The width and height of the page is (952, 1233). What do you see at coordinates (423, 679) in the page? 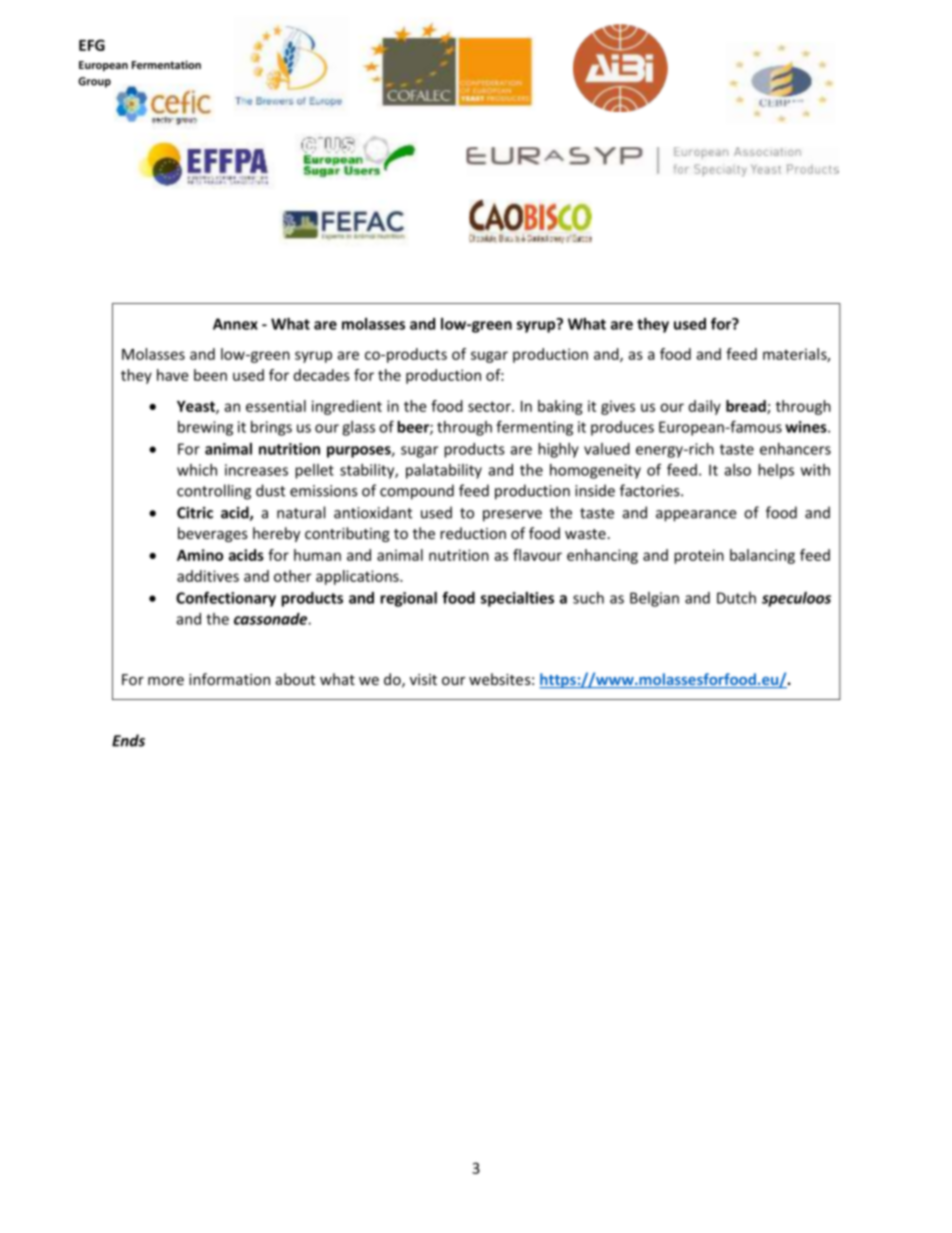
I see `visit` at bounding box center [423, 679].
